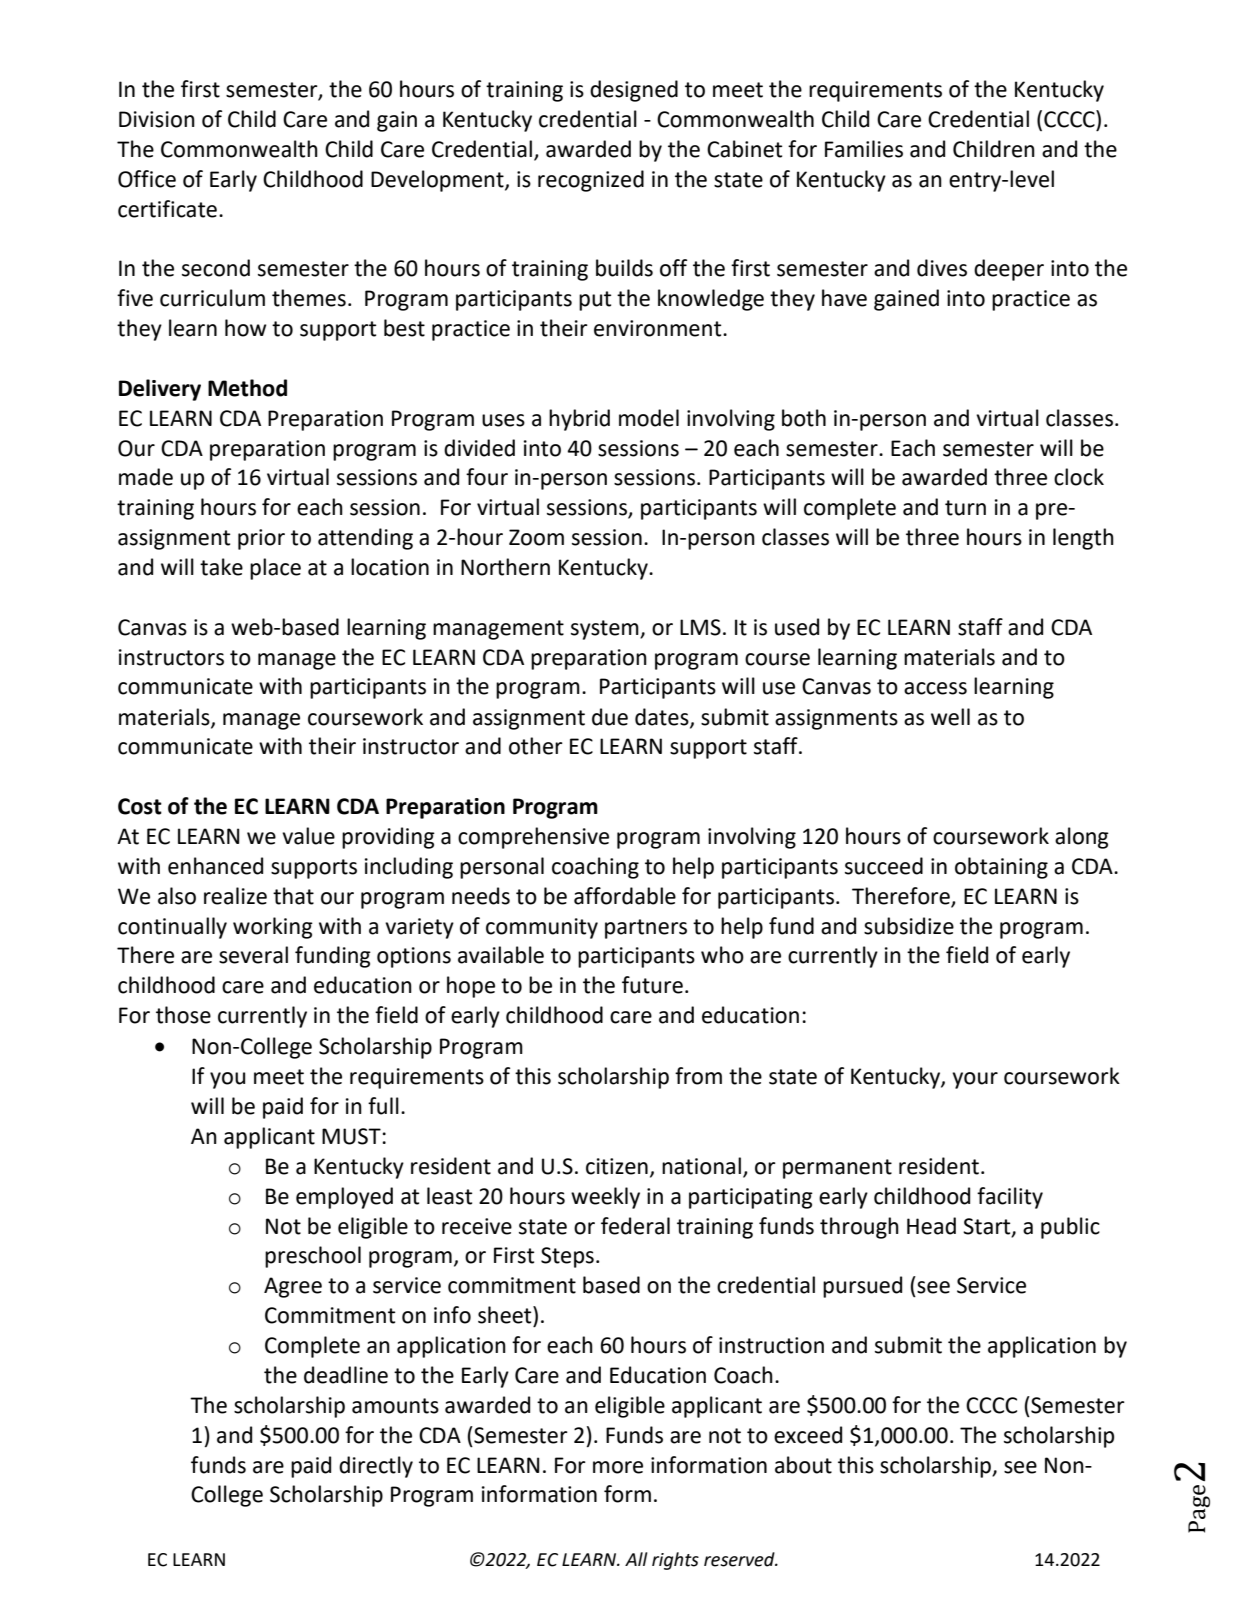  I want to click on directly, so click(376, 1467).
